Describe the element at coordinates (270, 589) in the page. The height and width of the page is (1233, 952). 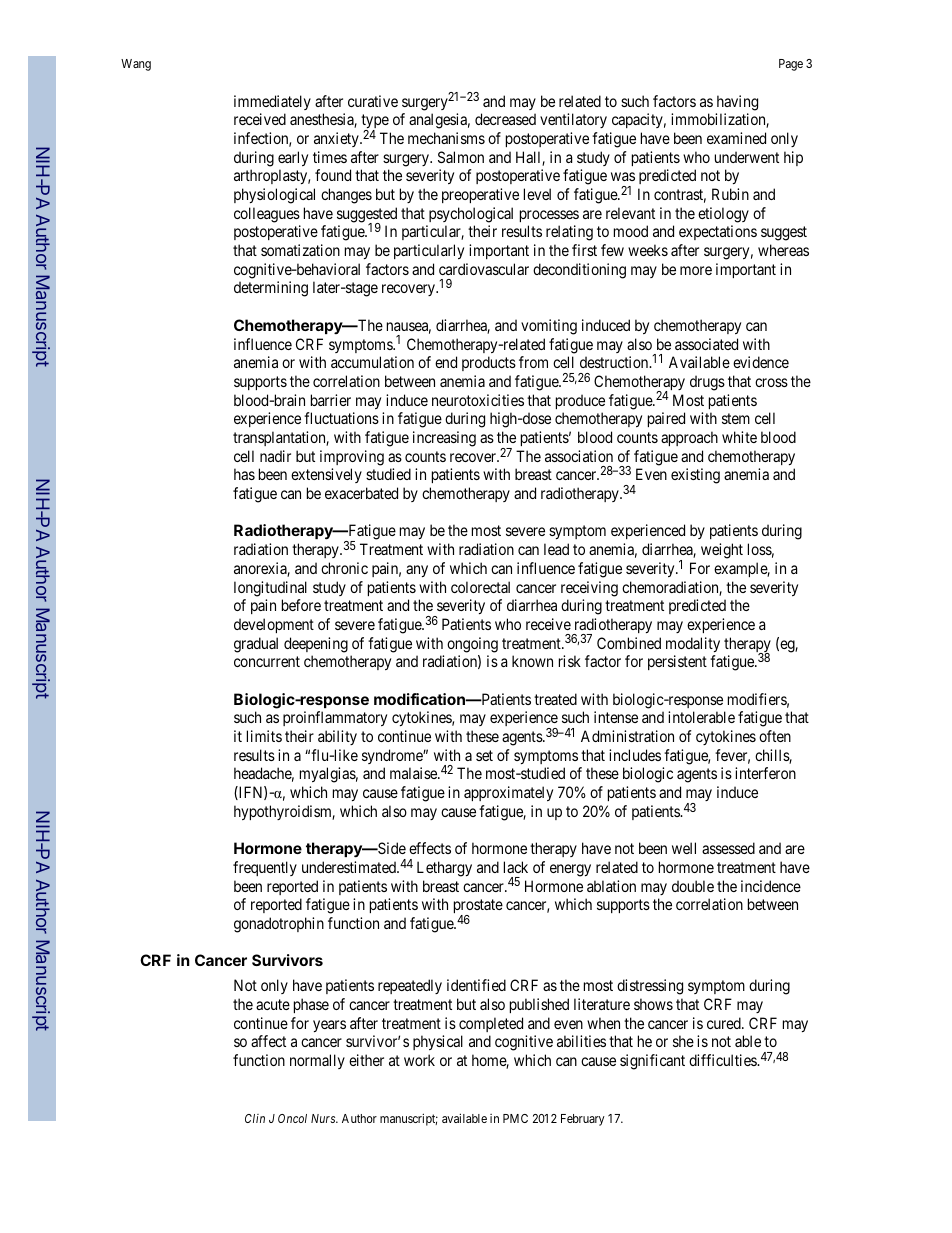
I see `longitudinal` at that location.
